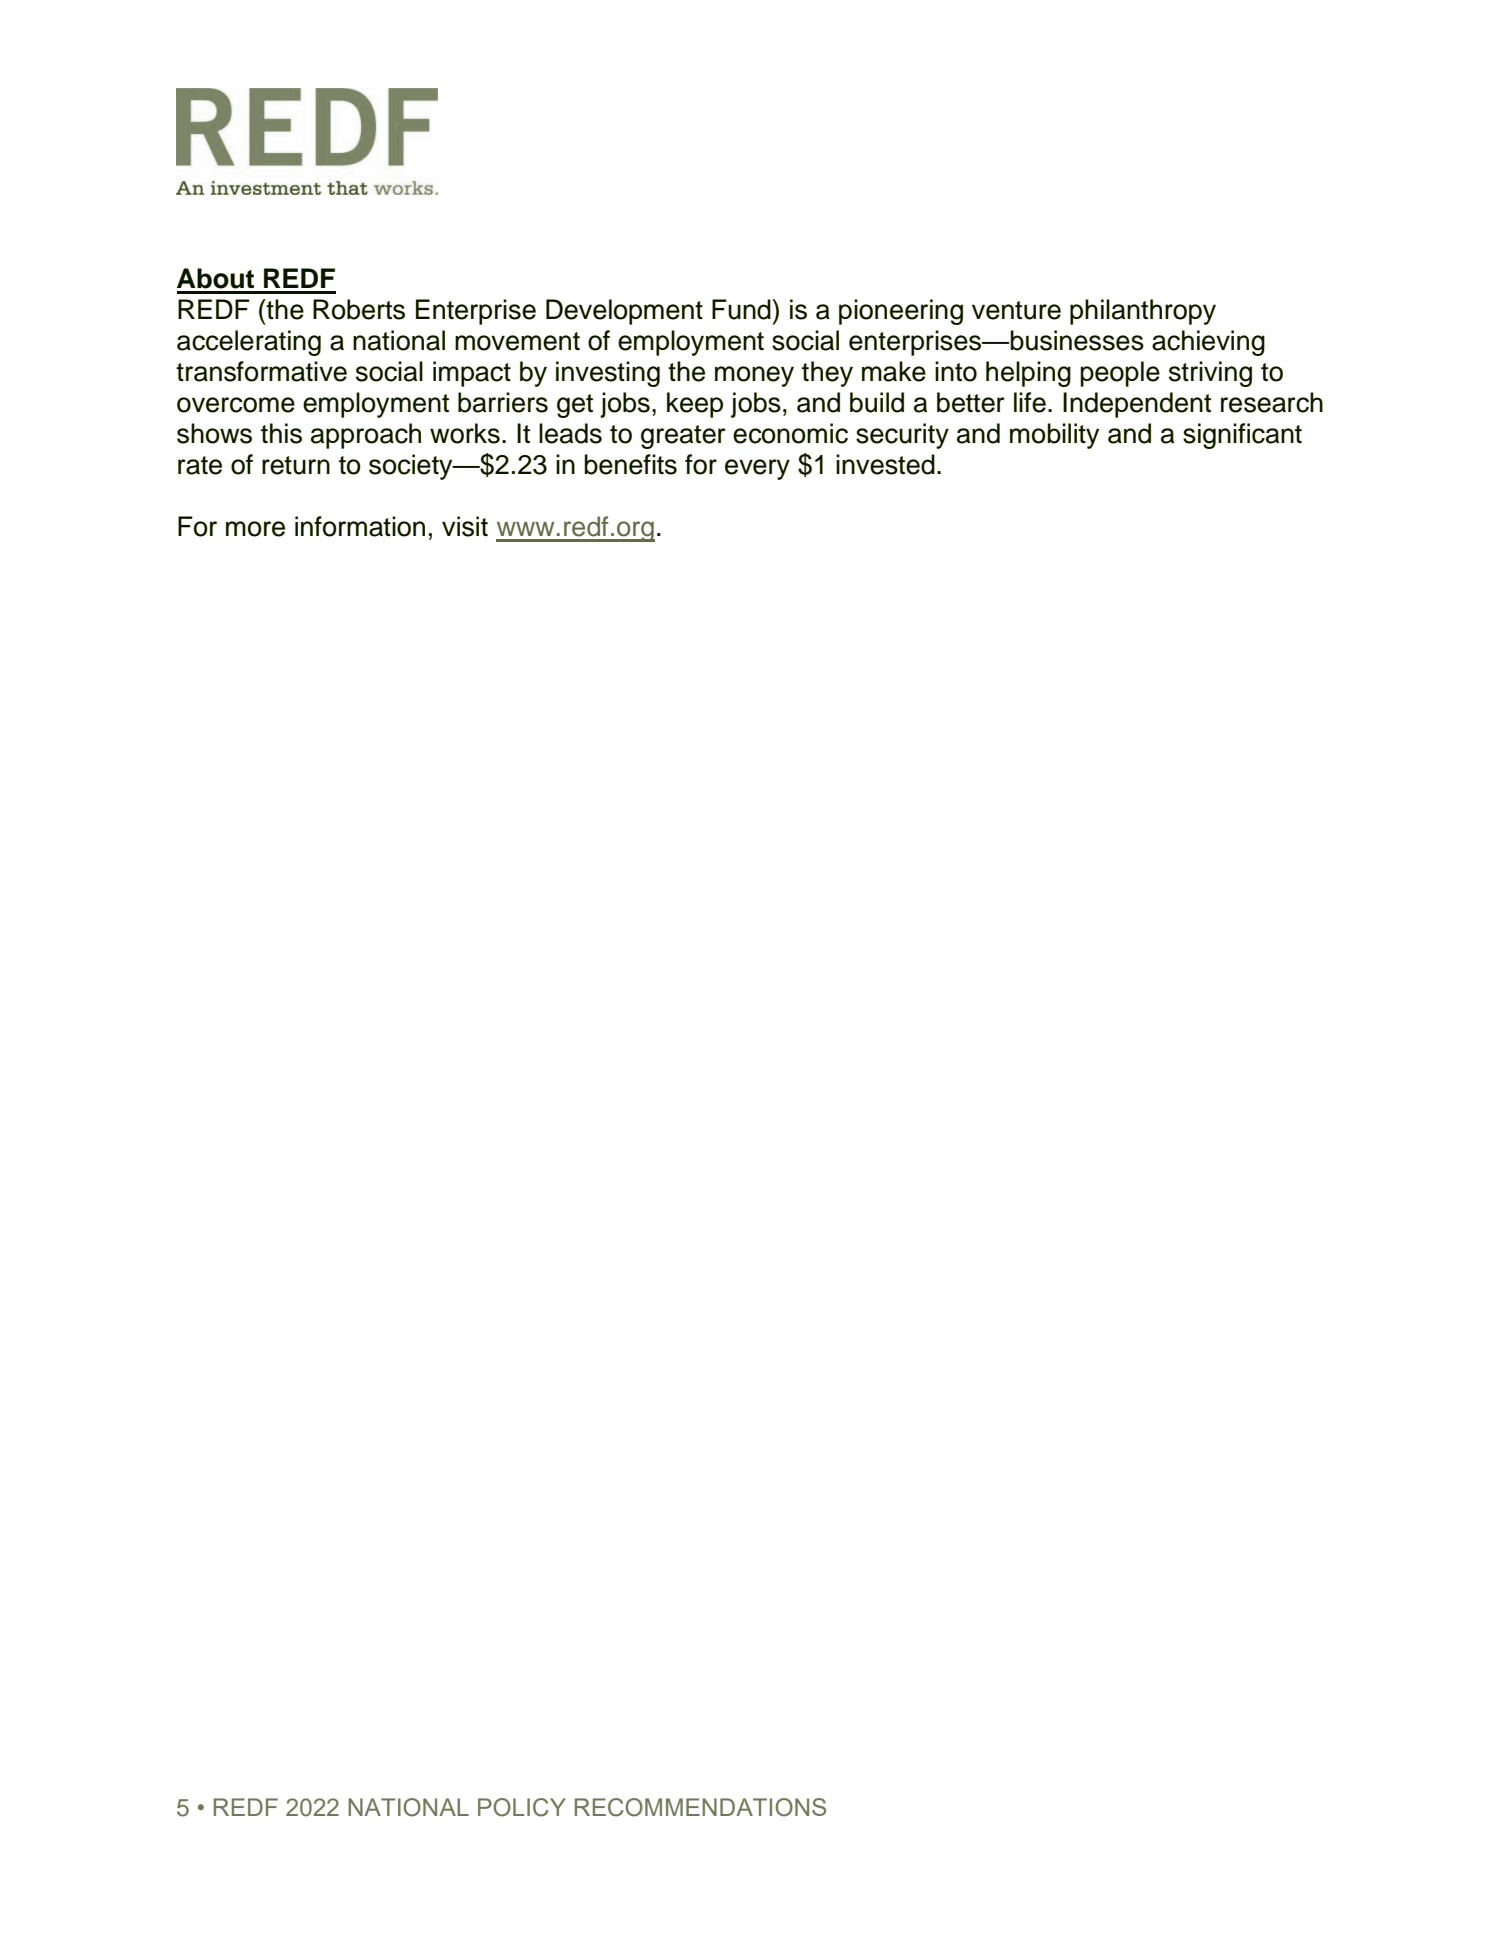 This screenshot has width=1501, height=1942. Describe the element at coordinates (754, 376) in the screenshot. I see `money` at that location.
